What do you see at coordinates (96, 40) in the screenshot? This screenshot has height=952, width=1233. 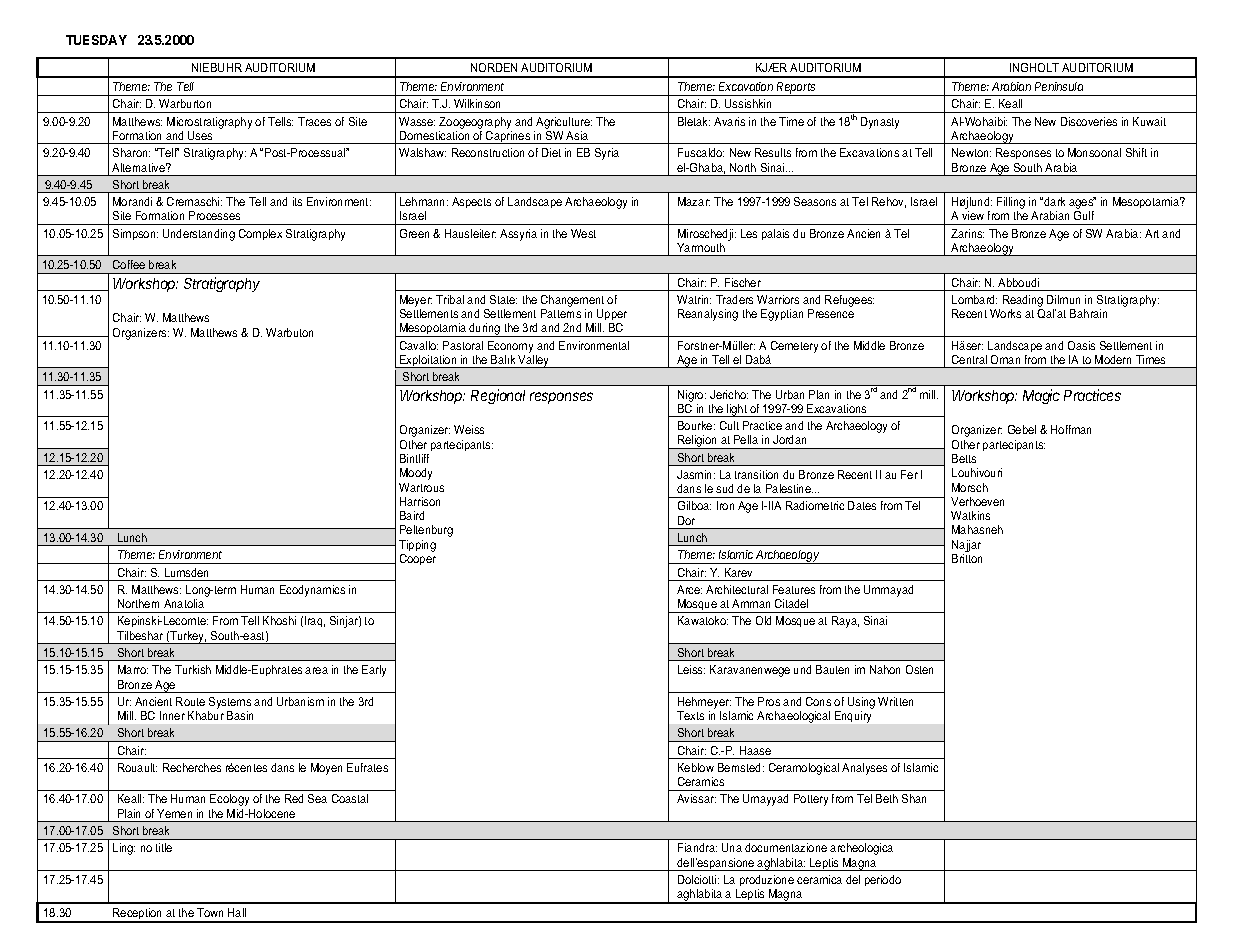 I see `TUESDAY` at bounding box center [96, 40].
